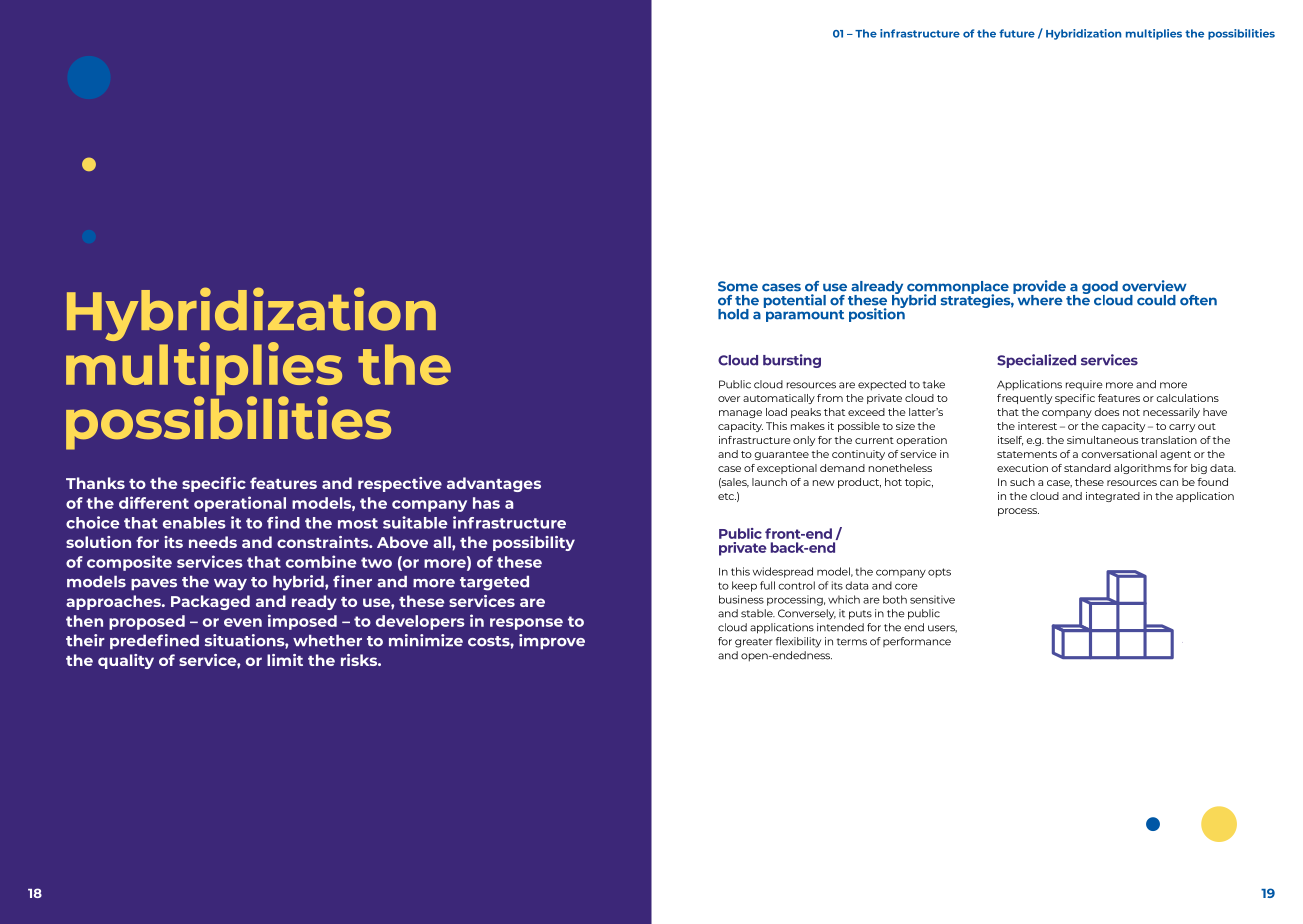 The height and width of the page is (924, 1303). What do you see at coordinates (154, 502) in the page?
I see `different` at bounding box center [154, 502].
